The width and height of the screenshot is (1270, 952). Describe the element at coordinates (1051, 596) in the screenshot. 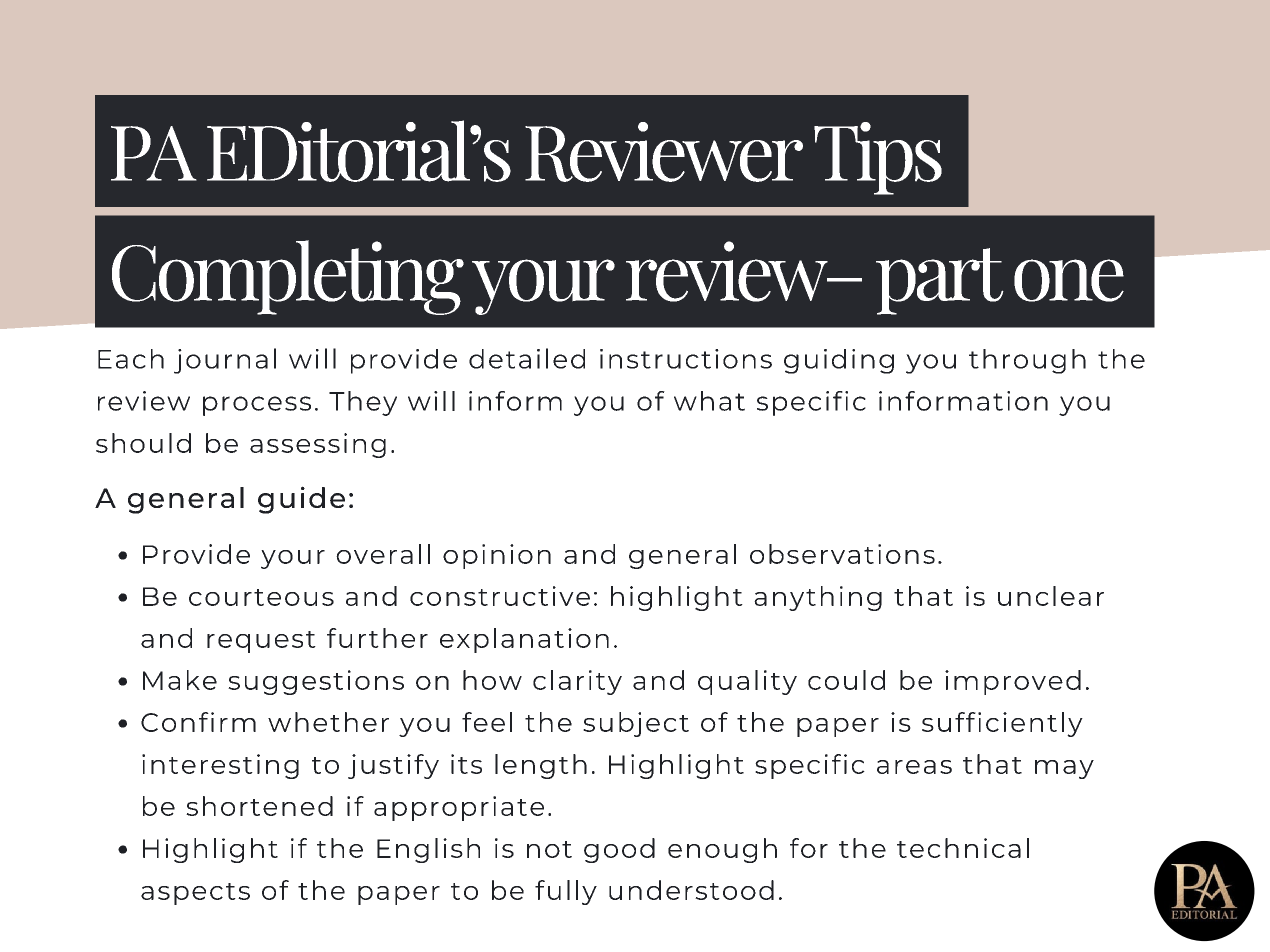

I see `unclear` at that location.
